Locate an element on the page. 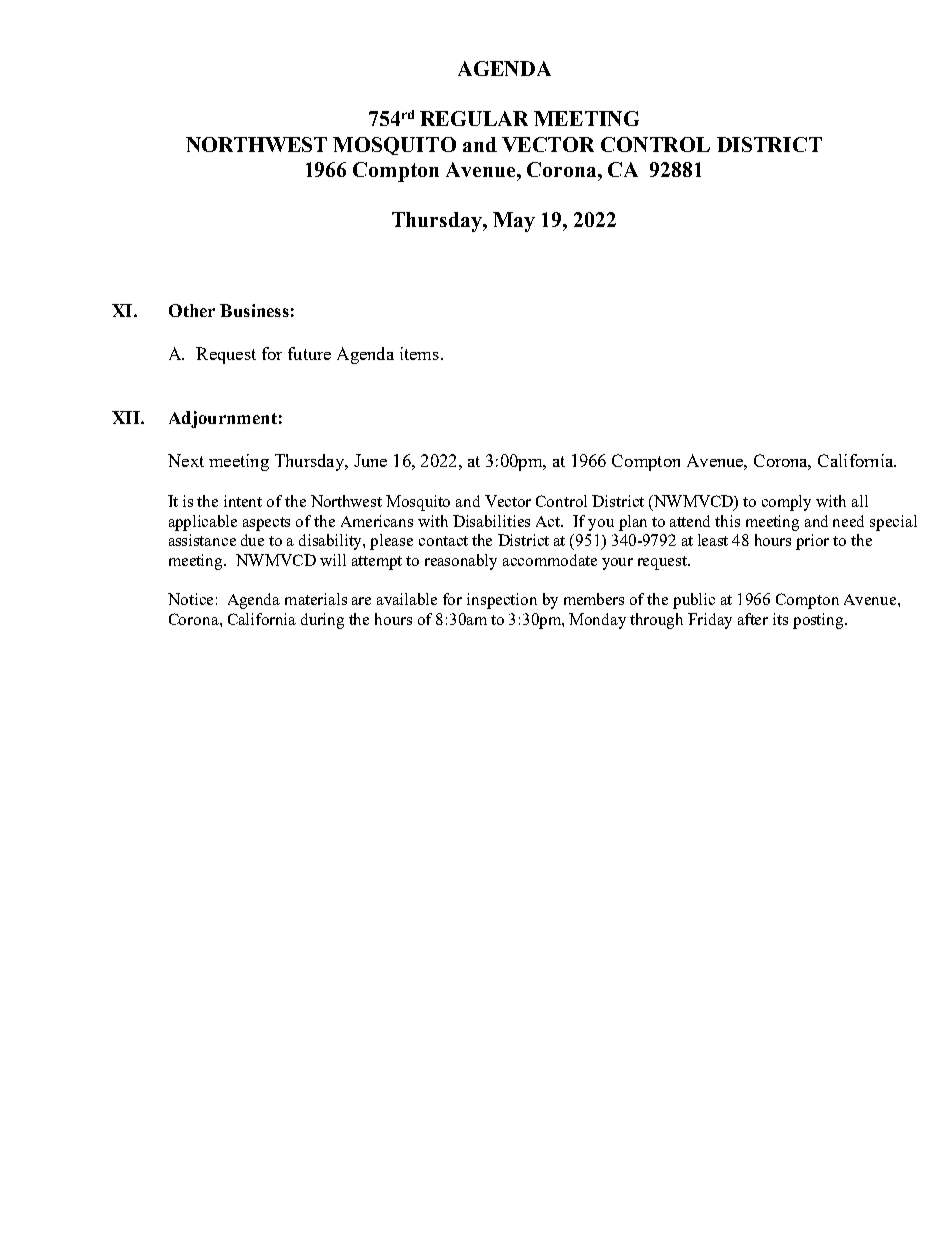 This document has width=952, height=1233. Business is located at coordinates (254, 310).
